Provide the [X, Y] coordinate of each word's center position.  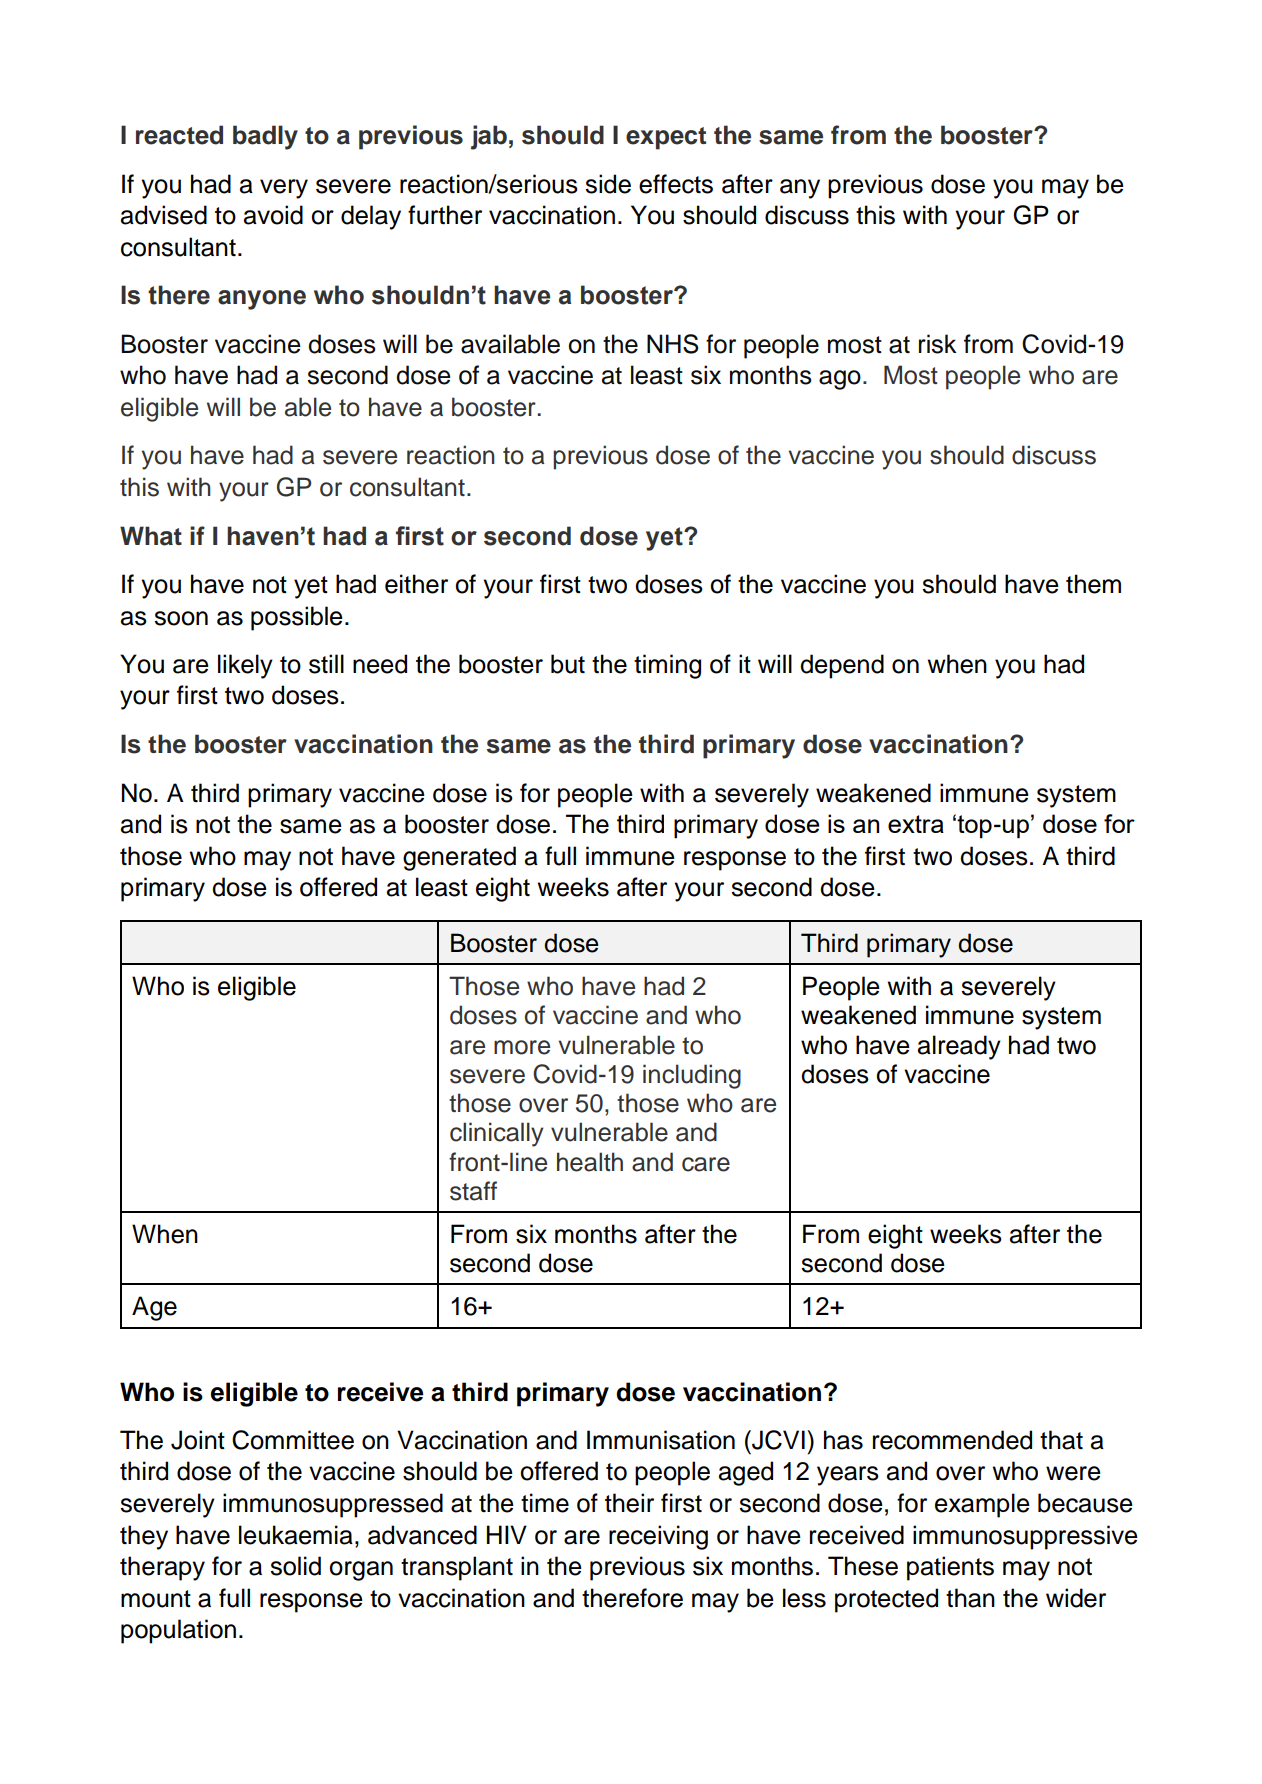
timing [667, 666]
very [284, 189]
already [959, 1047]
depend [842, 666]
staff [473, 1191]
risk [938, 344]
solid [295, 1566]
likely [245, 666]
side [608, 184]
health [590, 1162]
